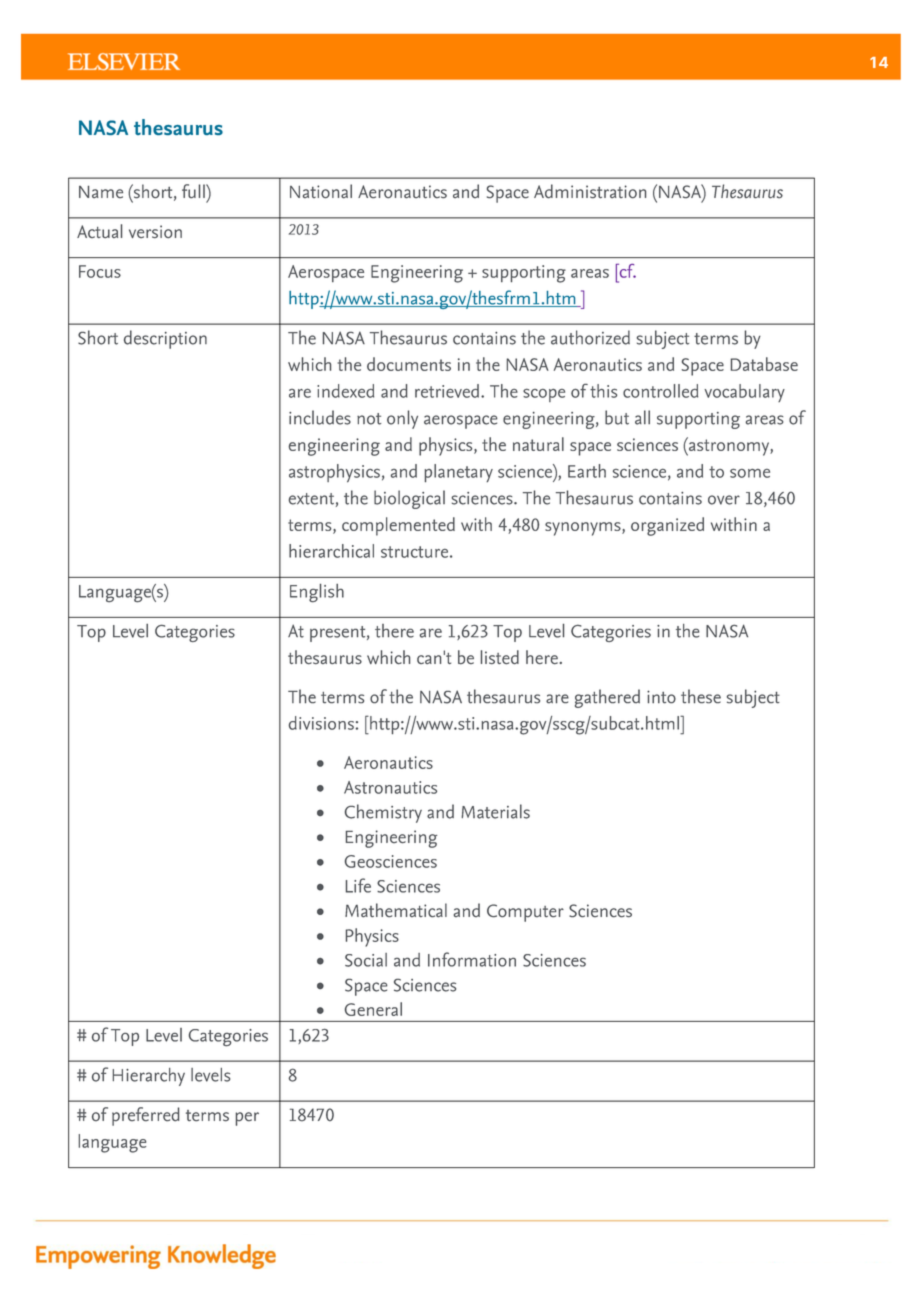  Describe the element at coordinates (321, 191) in the screenshot. I see `National` at that location.
